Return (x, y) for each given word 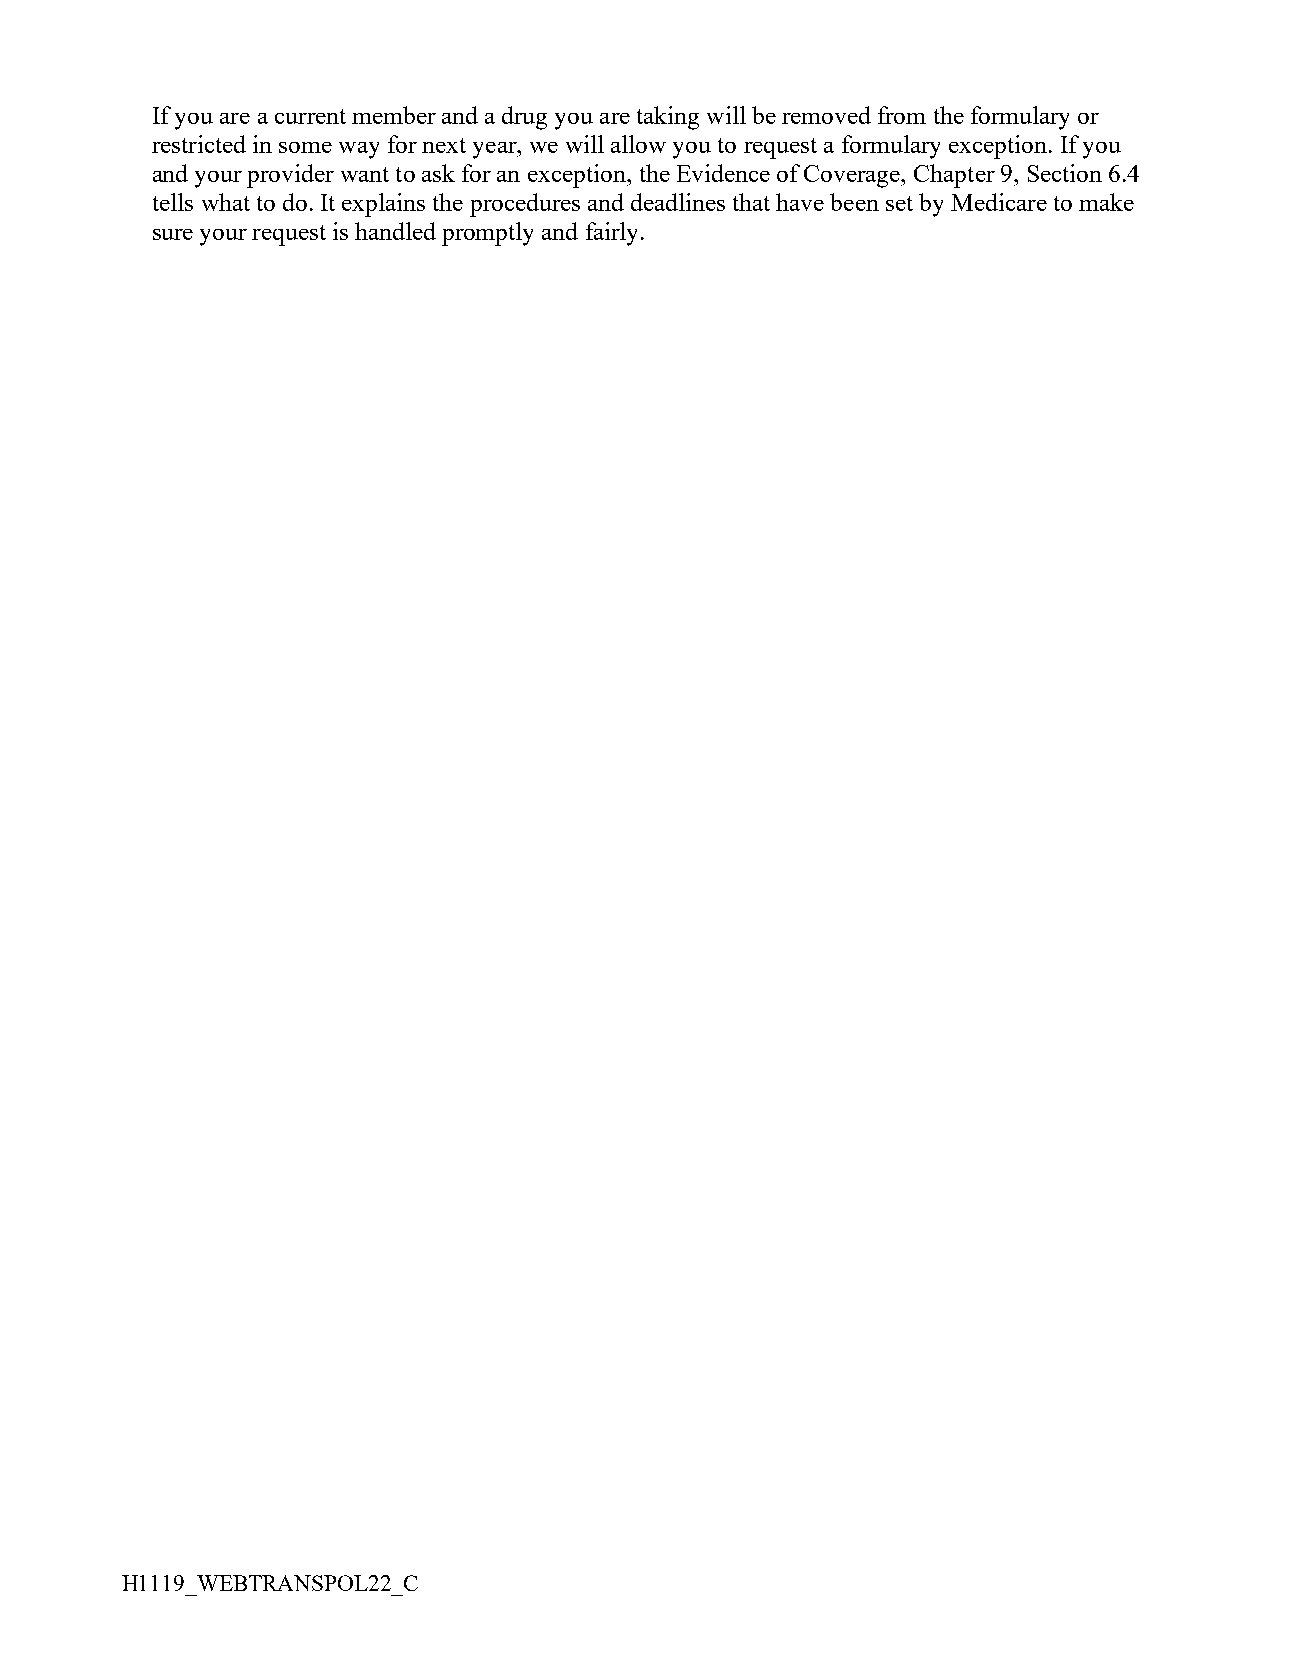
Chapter (954, 176)
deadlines (678, 202)
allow (638, 144)
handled (395, 231)
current (310, 116)
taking (668, 118)
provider (290, 176)
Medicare (999, 202)
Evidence (723, 173)
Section (1065, 173)
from (902, 115)
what (226, 202)
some (305, 147)
